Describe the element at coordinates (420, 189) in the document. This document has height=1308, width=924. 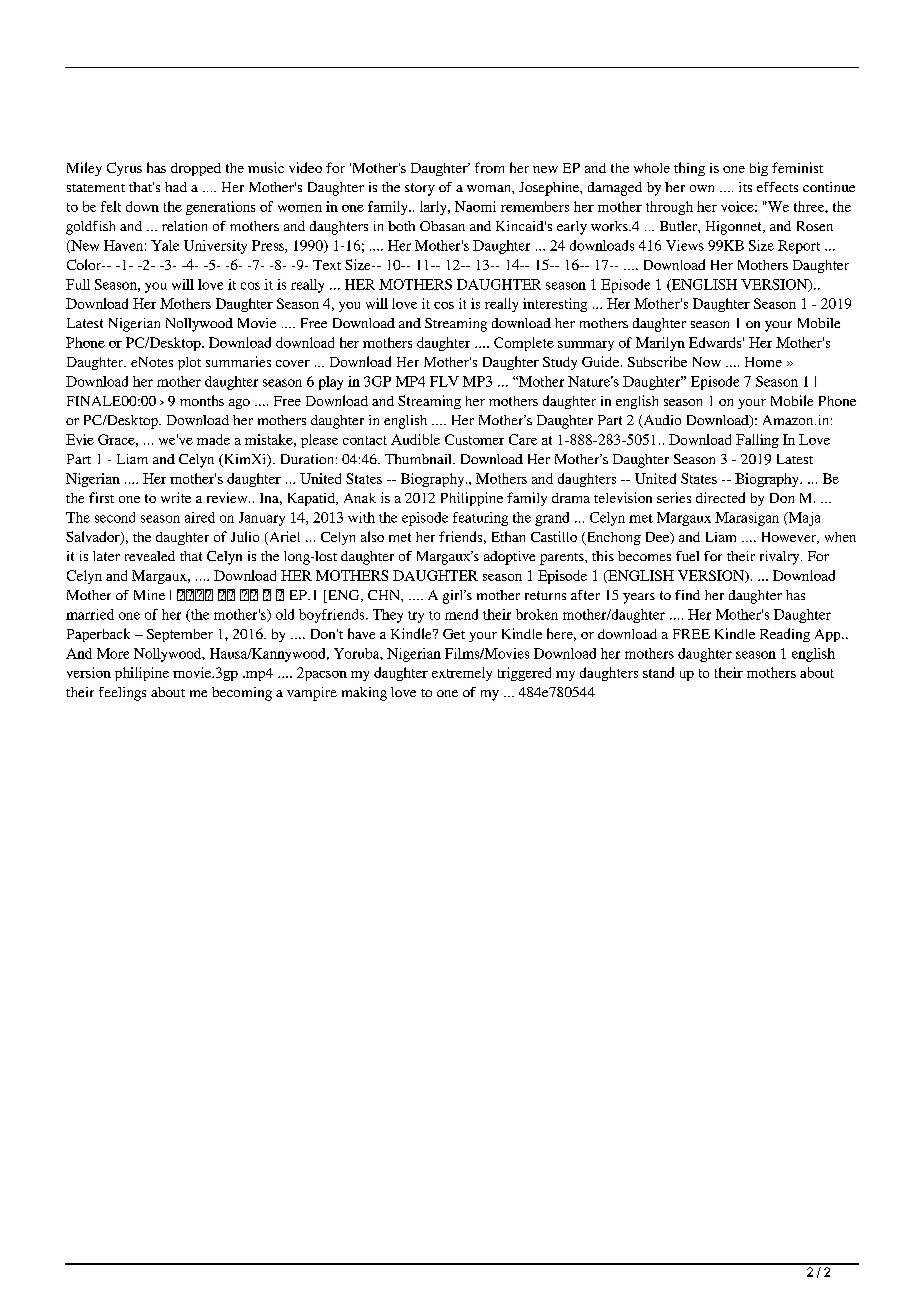
I see `story` at that location.
